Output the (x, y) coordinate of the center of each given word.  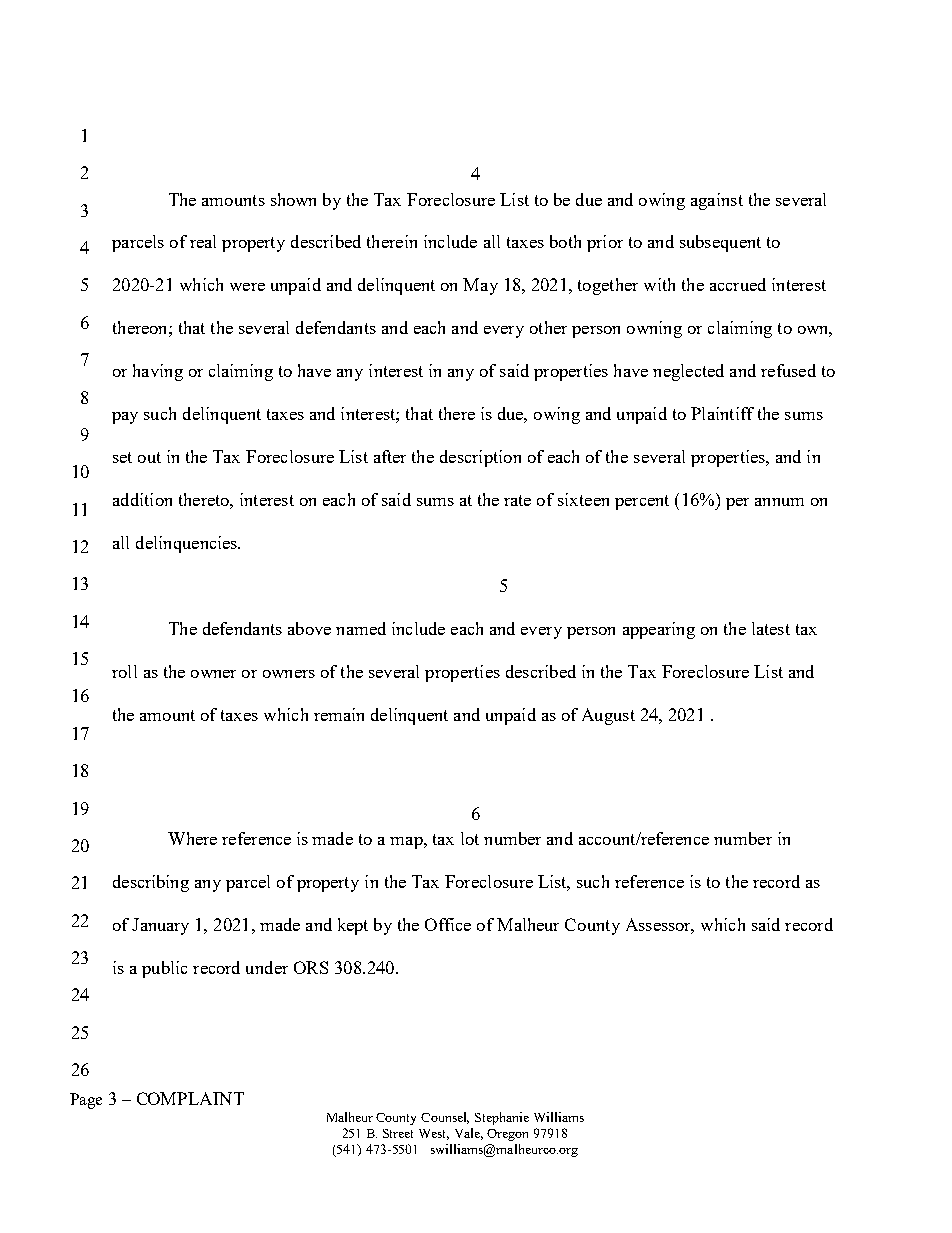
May (480, 286)
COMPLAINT (190, 1098)
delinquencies (188, 544)
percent (642, 502)
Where (192, 838)
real (203, 241)
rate (517, 500)
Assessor (660, 926)
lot (470, 838)
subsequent (720, 243)
